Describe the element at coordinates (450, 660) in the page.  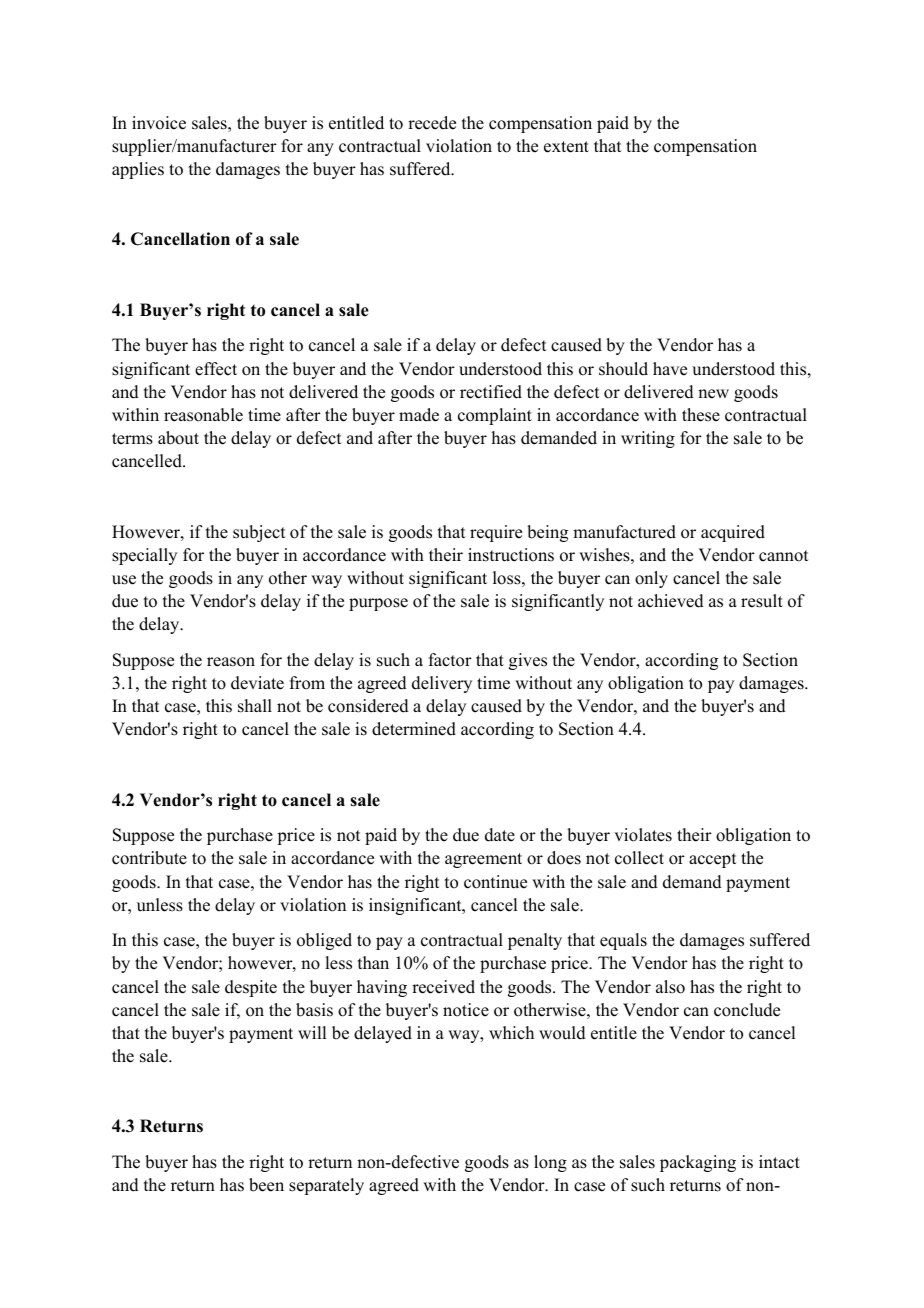
I see `factor` at that location.
